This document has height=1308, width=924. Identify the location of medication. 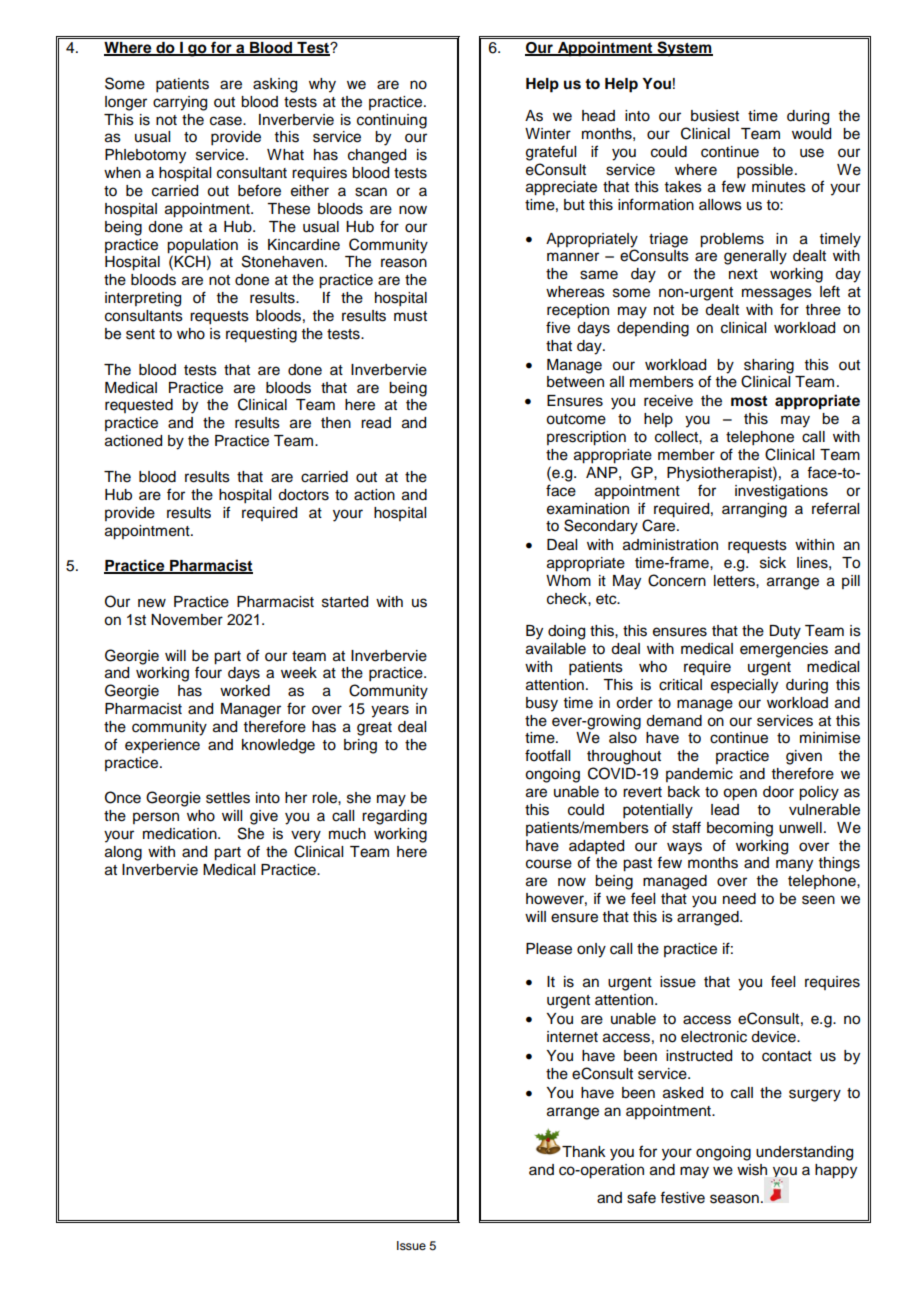
(181, 834).
